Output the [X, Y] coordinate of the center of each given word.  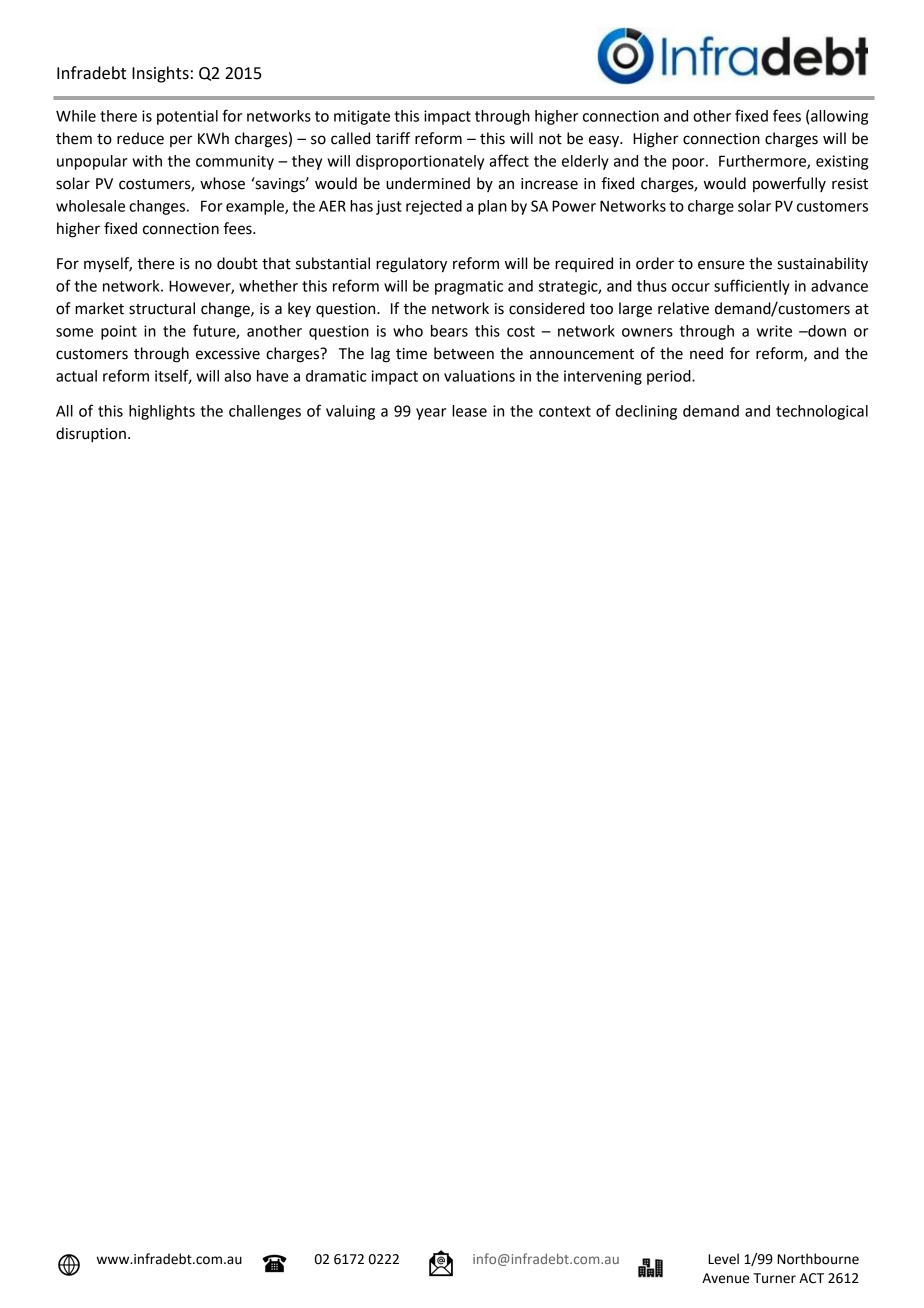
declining [646, 412]
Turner [774, 1278]
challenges [265, 412]
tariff [393, 138]
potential [187, 117]
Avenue [725, 1278]
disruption [91, 435]
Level [723, 1259]
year [431, 414]
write [774, 331]
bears [449, 331]
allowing [839, 117]
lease [469, 411]
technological [822, 412]
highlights [162, 412]
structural [162, 308]
